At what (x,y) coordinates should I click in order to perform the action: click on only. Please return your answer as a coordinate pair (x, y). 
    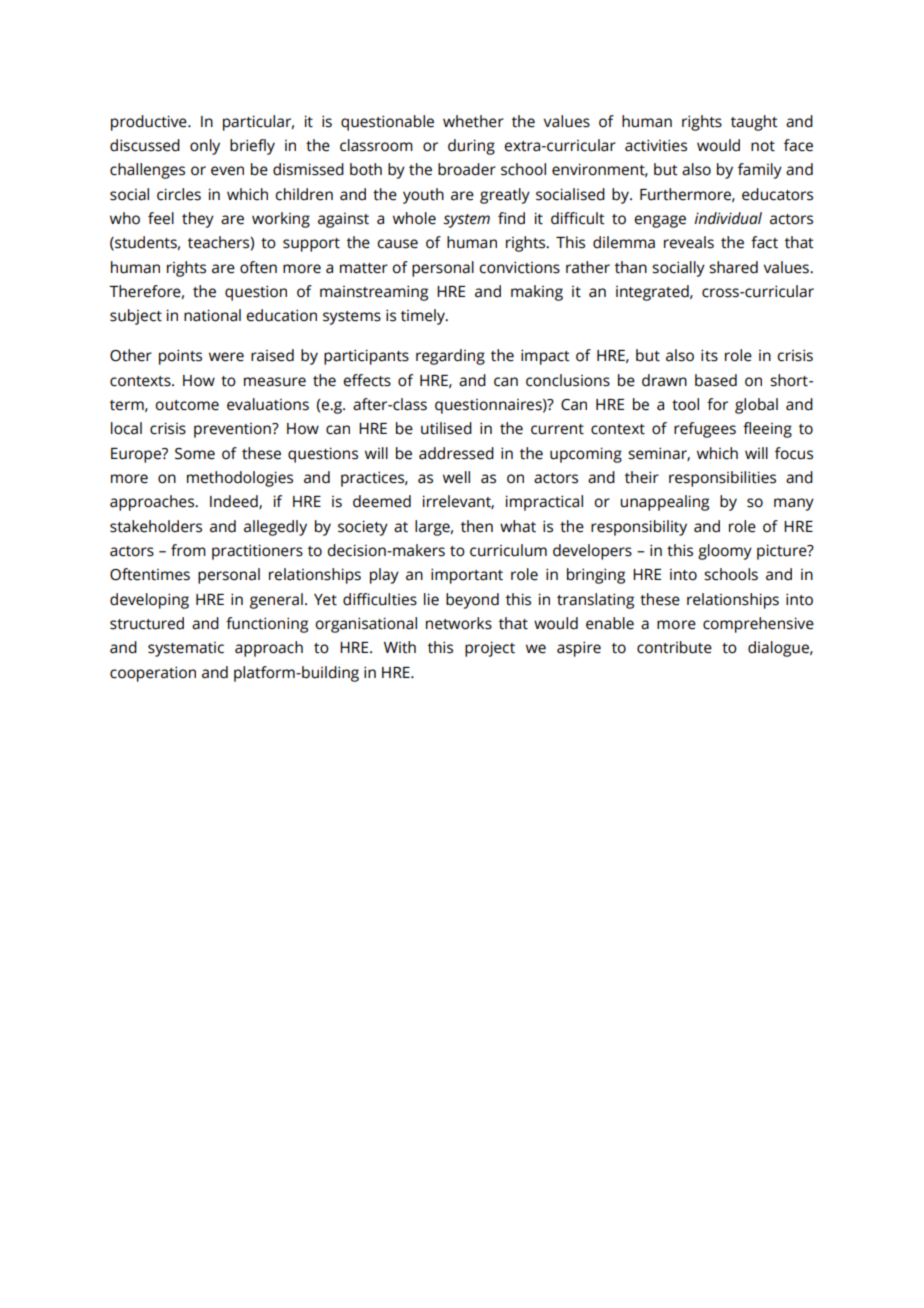
    Looking at the image, I should click on (205, 147).
